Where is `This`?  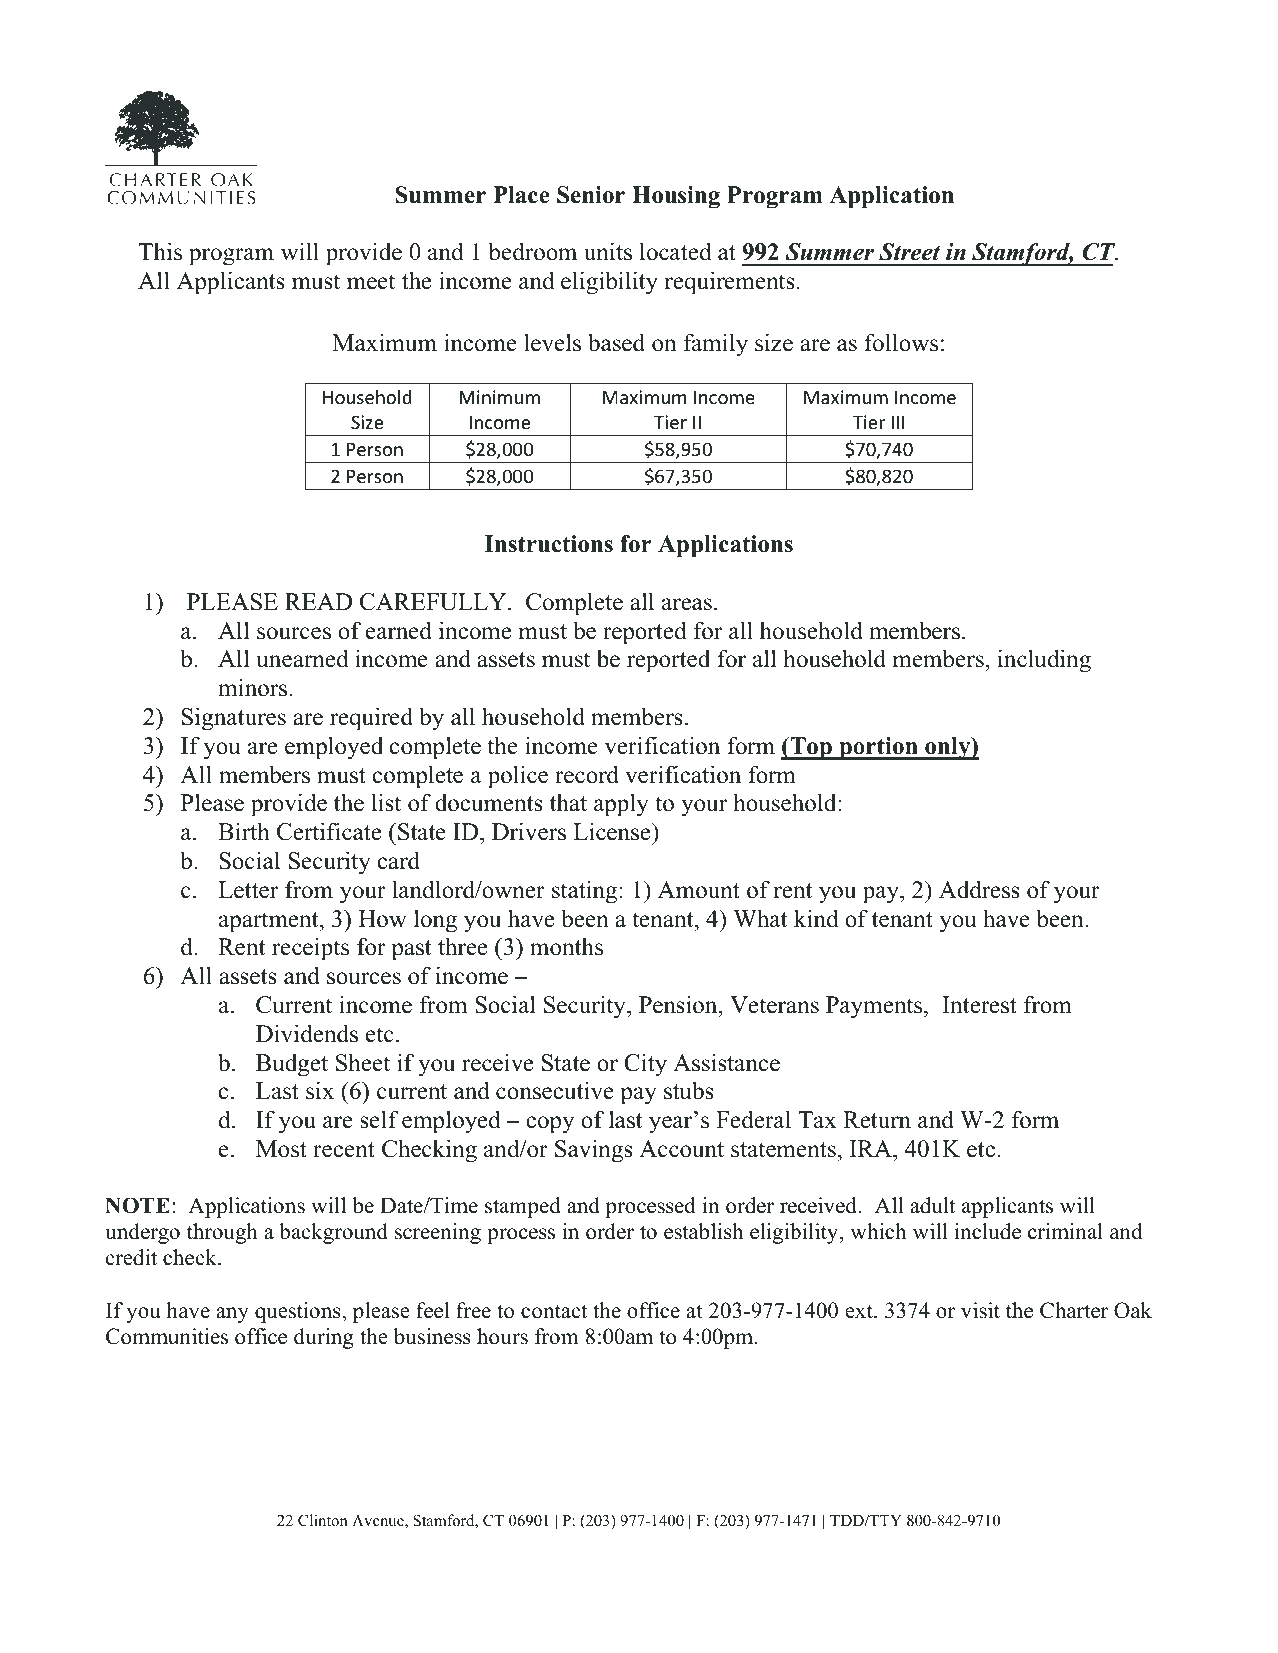
This is located at coordinates (160, 251).
